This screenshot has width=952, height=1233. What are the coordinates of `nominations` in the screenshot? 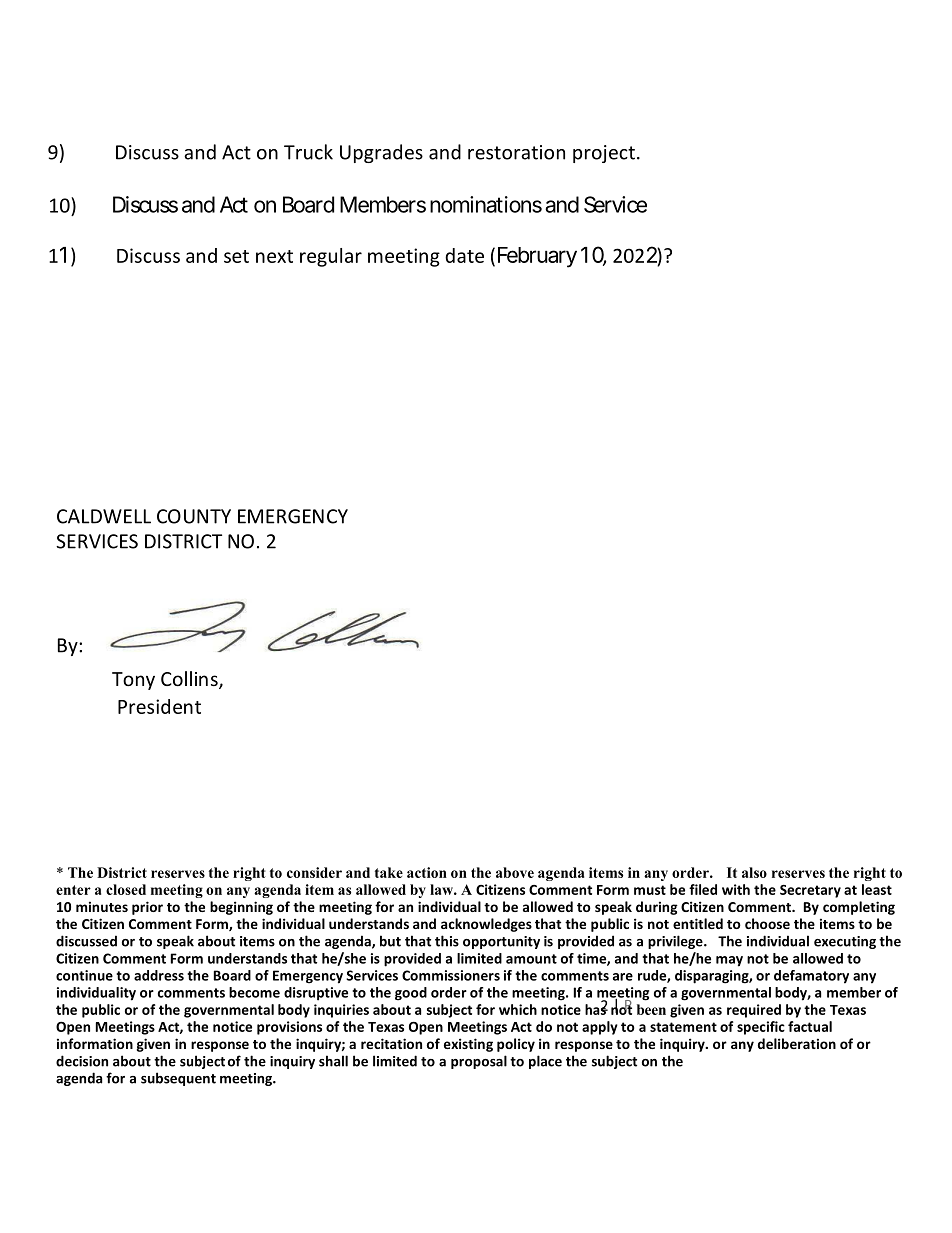 It's located at (486, 204).
